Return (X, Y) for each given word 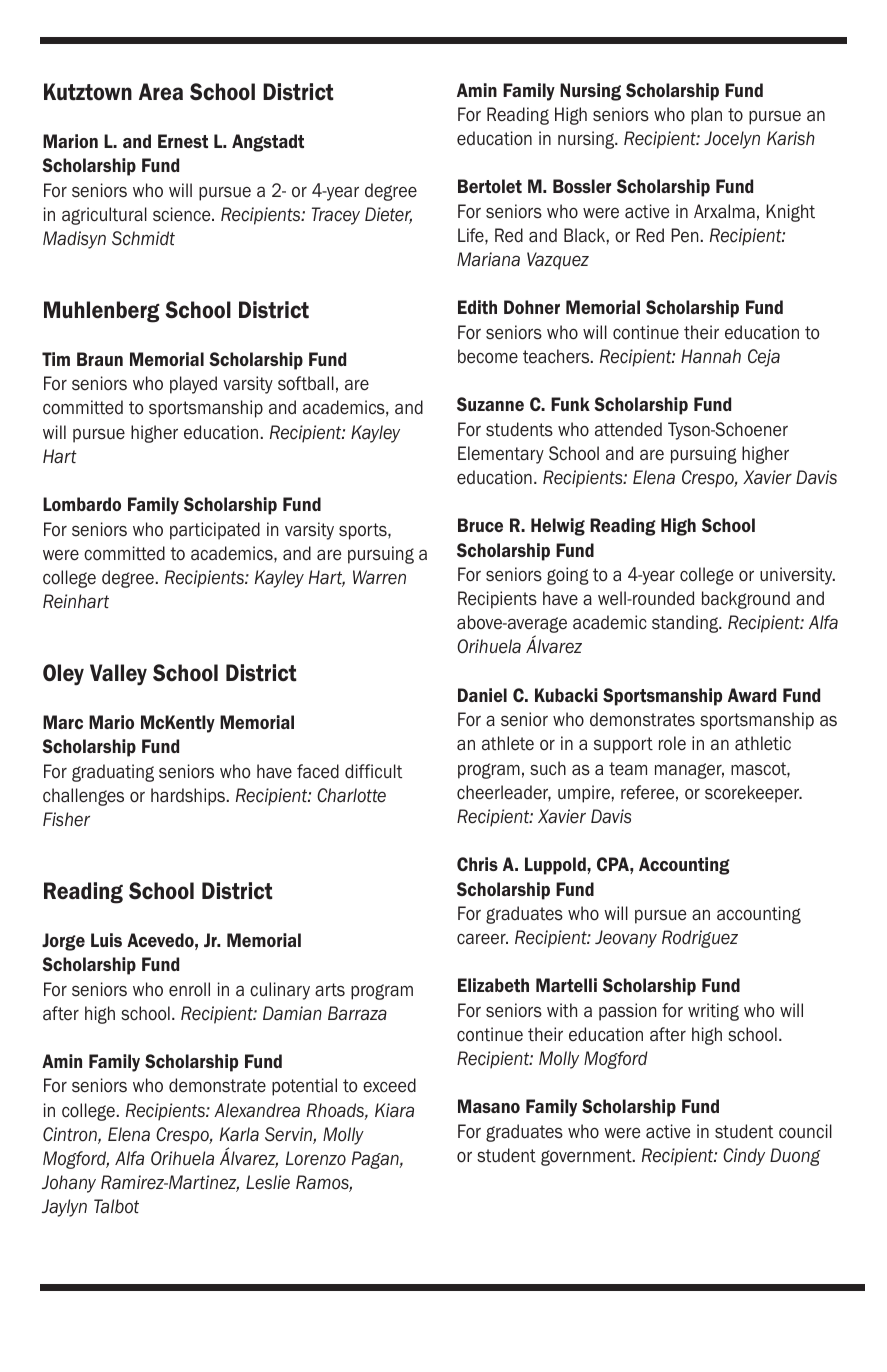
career (482, 939)
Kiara (394, 1110)
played (193, 385)
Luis (106, 940)
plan (706, 116)
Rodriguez (700, 939)
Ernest (183, 141)
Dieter (388, 215)
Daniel (482, 695)
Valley (118, 674)
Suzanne (490, 404)
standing (686, 624)
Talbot (116, 1206)
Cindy (744, 1157)
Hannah (711, 356)
